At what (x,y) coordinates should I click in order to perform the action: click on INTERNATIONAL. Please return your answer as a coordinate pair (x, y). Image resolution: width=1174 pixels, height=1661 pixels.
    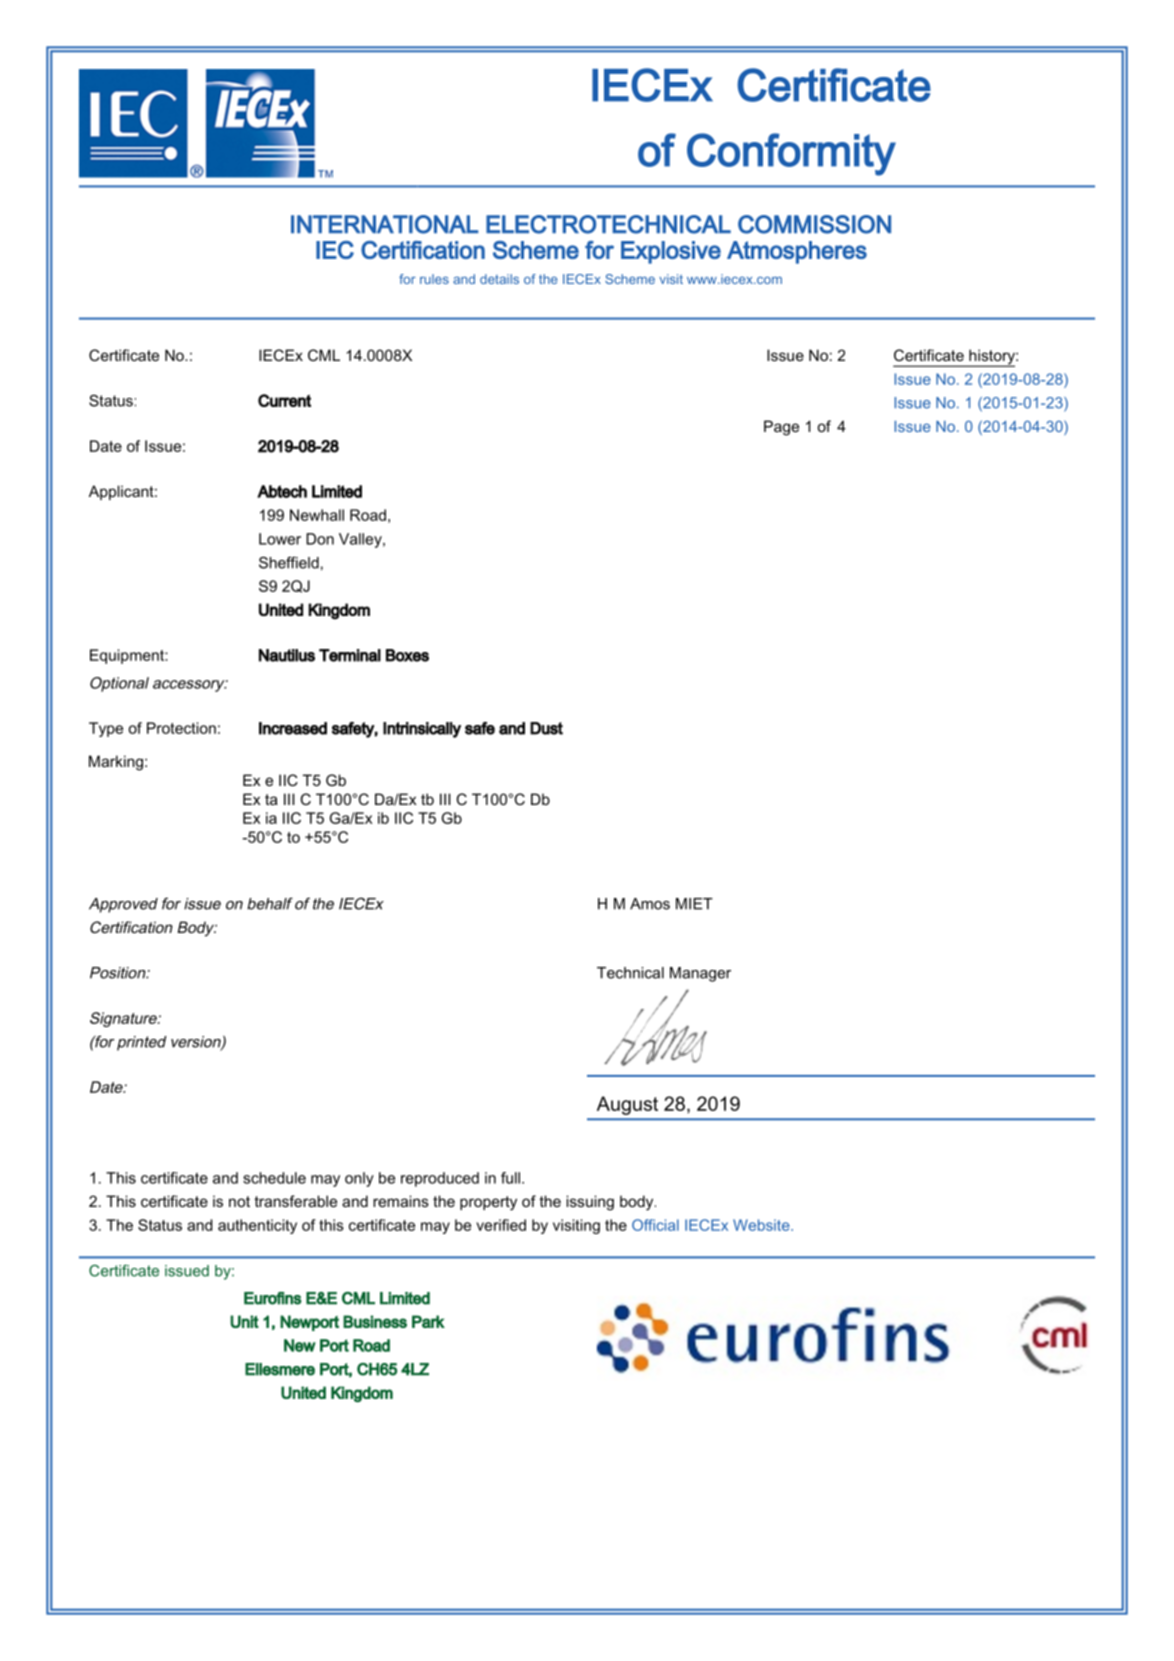
    Looking at the image, I should click on (384, 224).
